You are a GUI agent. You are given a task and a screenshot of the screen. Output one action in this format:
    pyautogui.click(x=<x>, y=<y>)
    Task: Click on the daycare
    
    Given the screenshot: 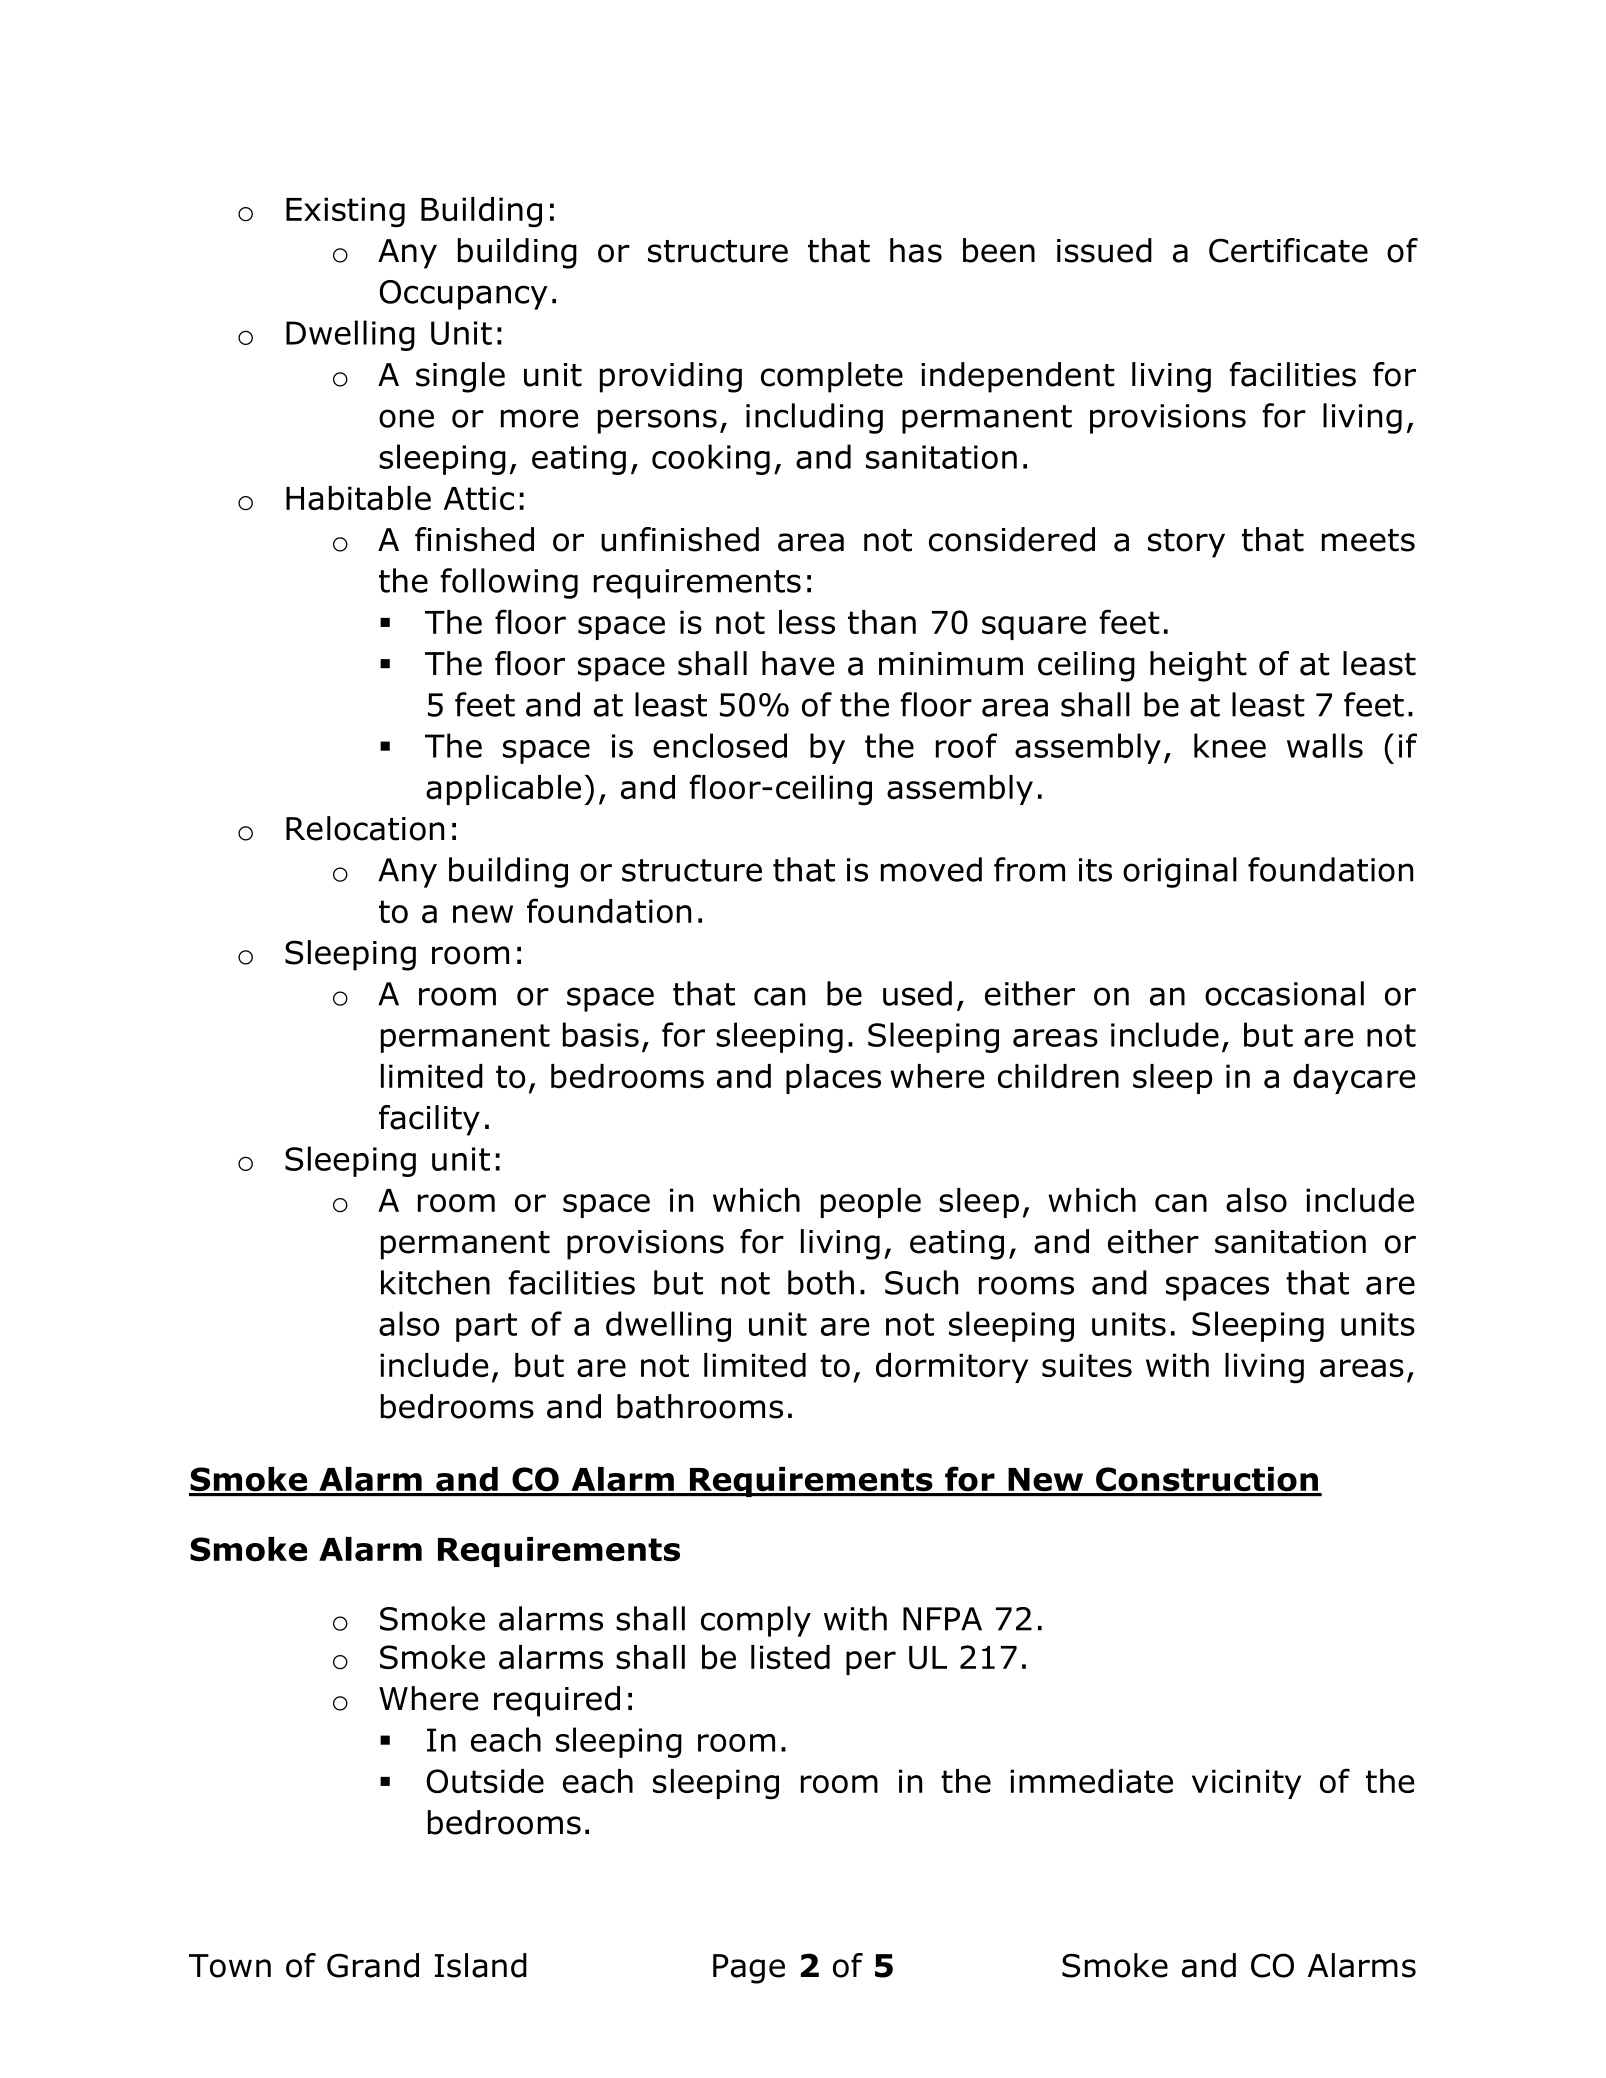 What is the action you would take?
    pyautogui.click(x=1354, y=1079)
